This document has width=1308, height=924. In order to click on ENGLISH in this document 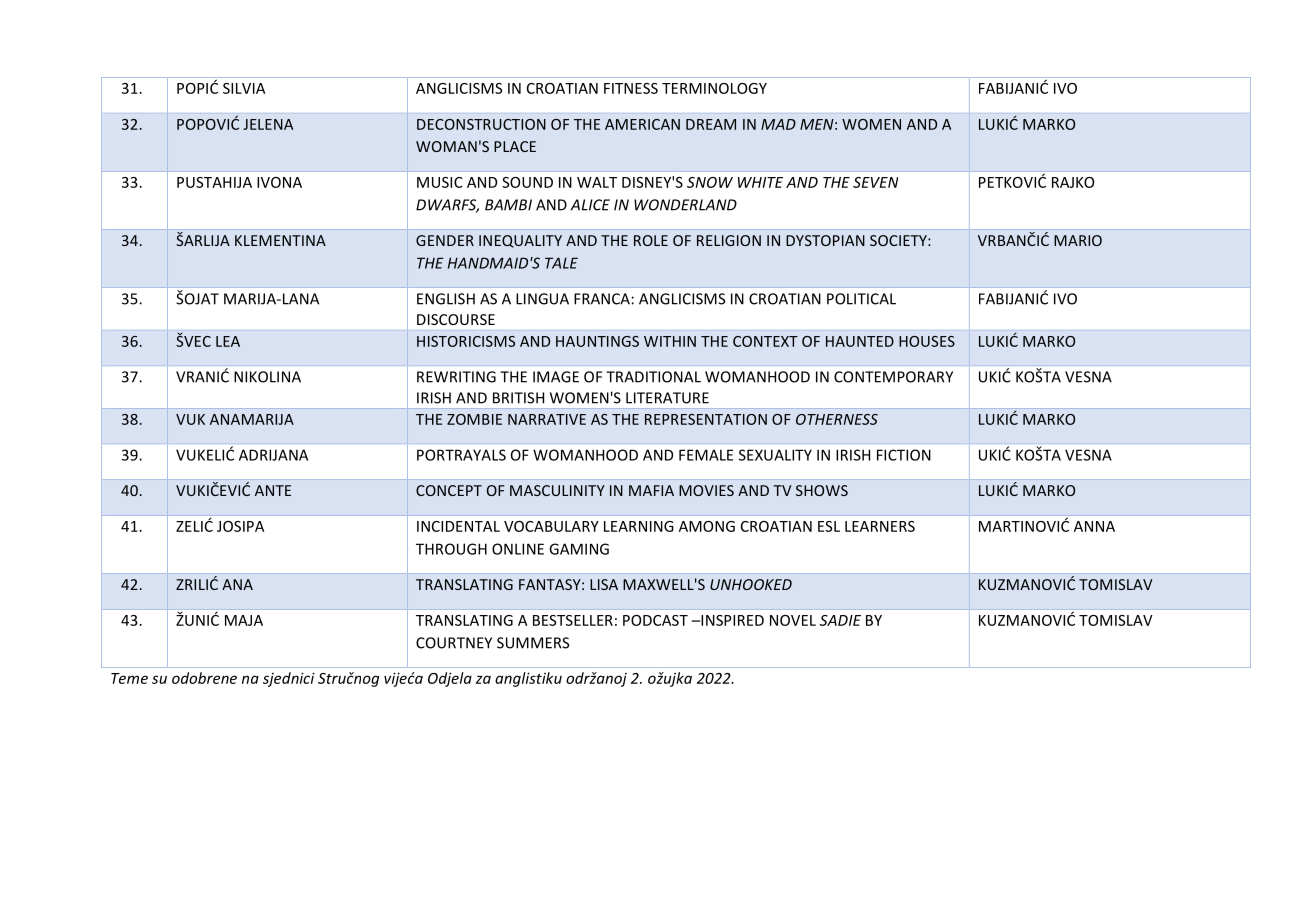, I will do `click(446, 299)`.
